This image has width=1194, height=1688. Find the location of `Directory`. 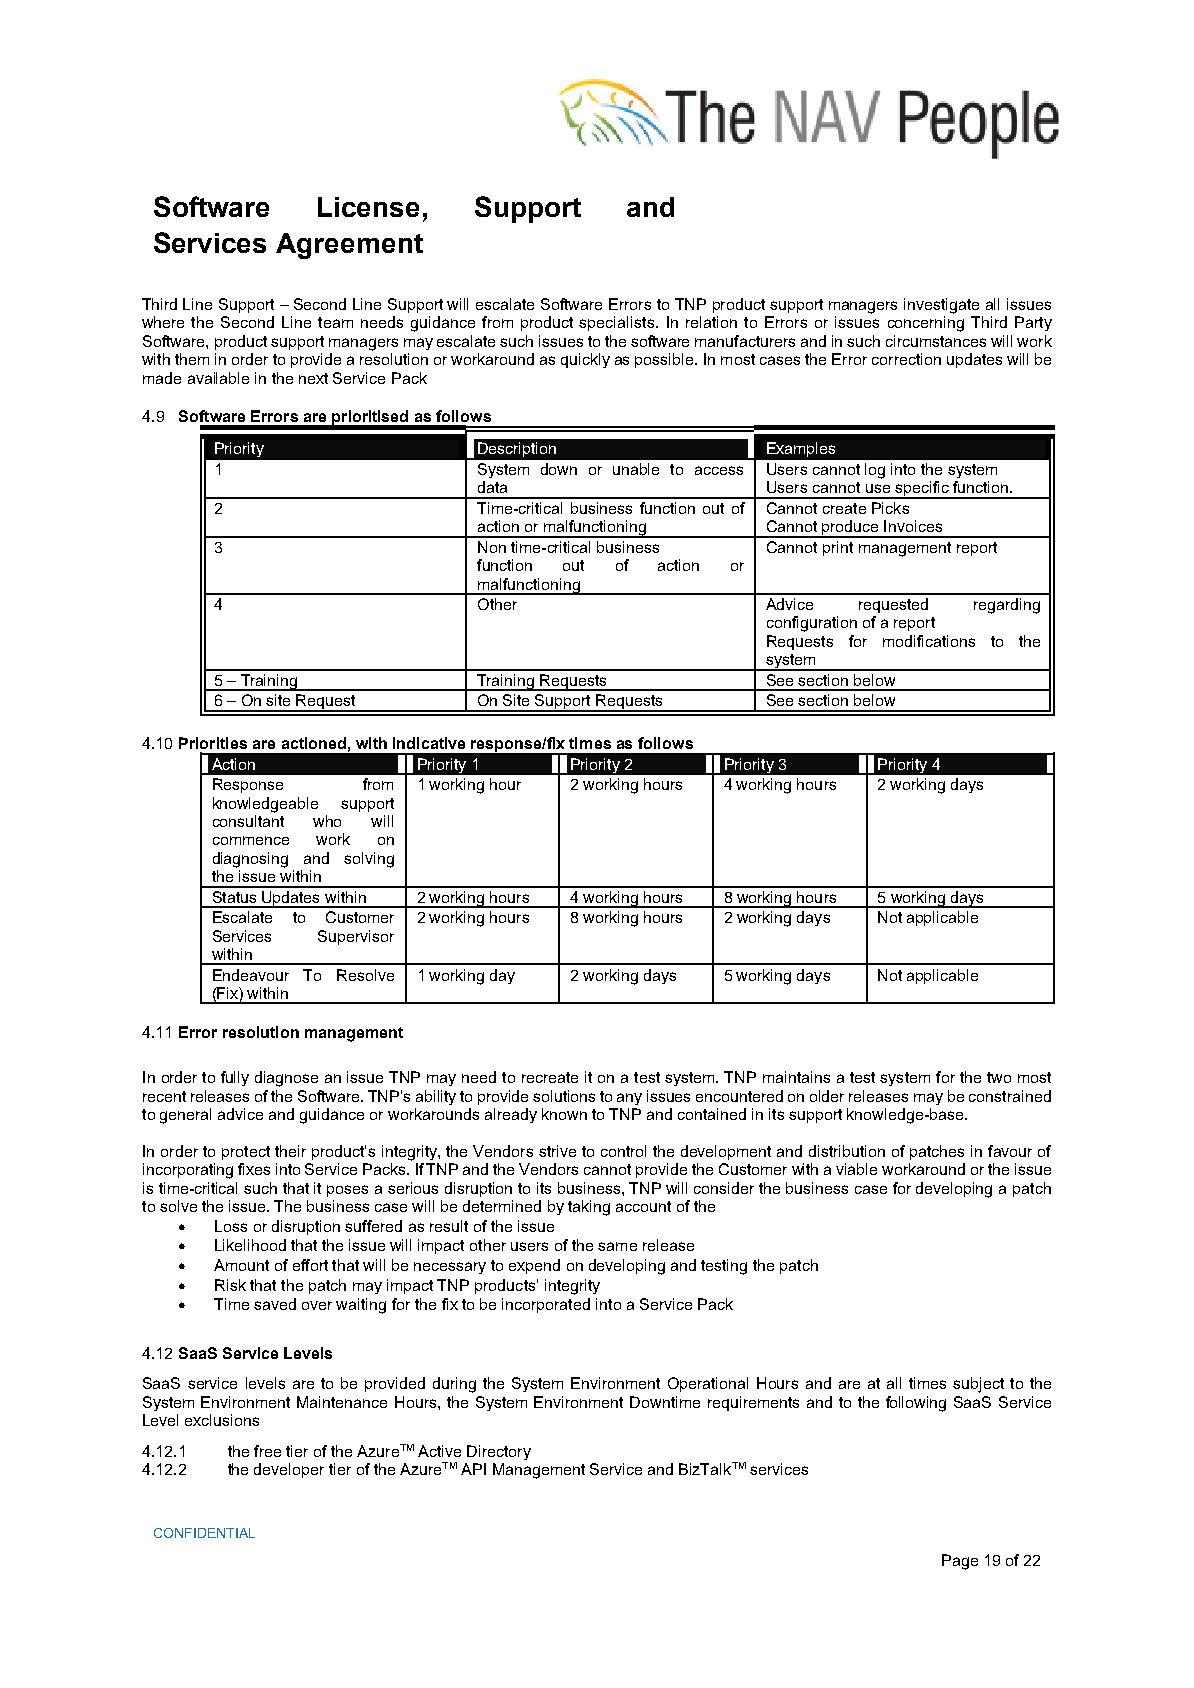

Directory is located at coordinates (499, 1452).
